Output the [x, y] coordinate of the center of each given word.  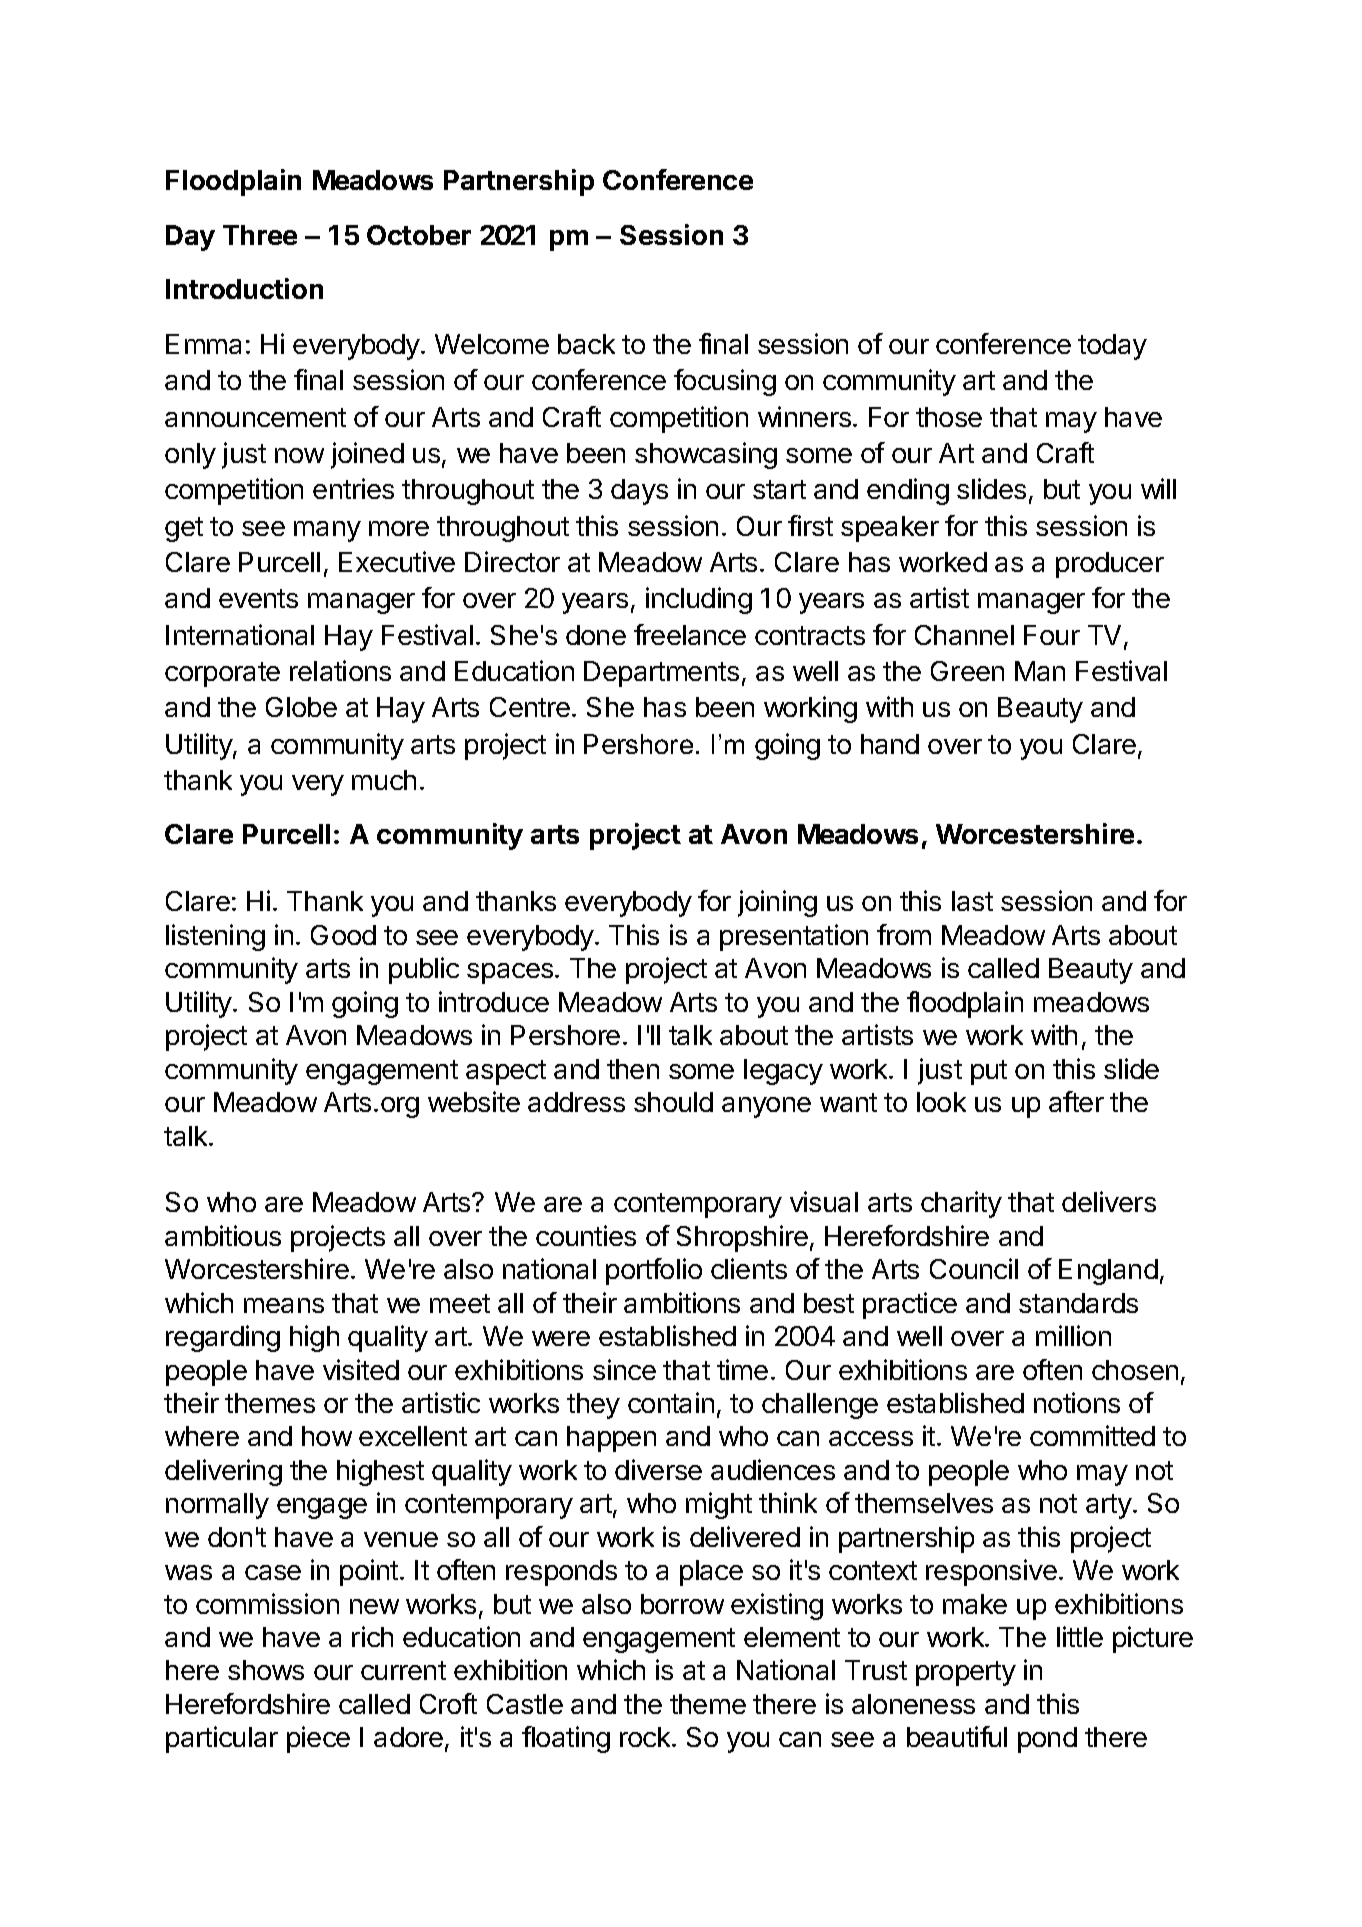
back [586, 344]
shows [266, 1670]
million [1073, 1335]
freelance [690, 634]
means [284, 1305]
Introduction [244, 288]
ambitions [682, 1302]
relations [340, 670]
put [989, 1072]
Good [343, 935]
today [1112, 347]
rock [646, 1737]
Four [1052, 635]
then [633, 1069]
